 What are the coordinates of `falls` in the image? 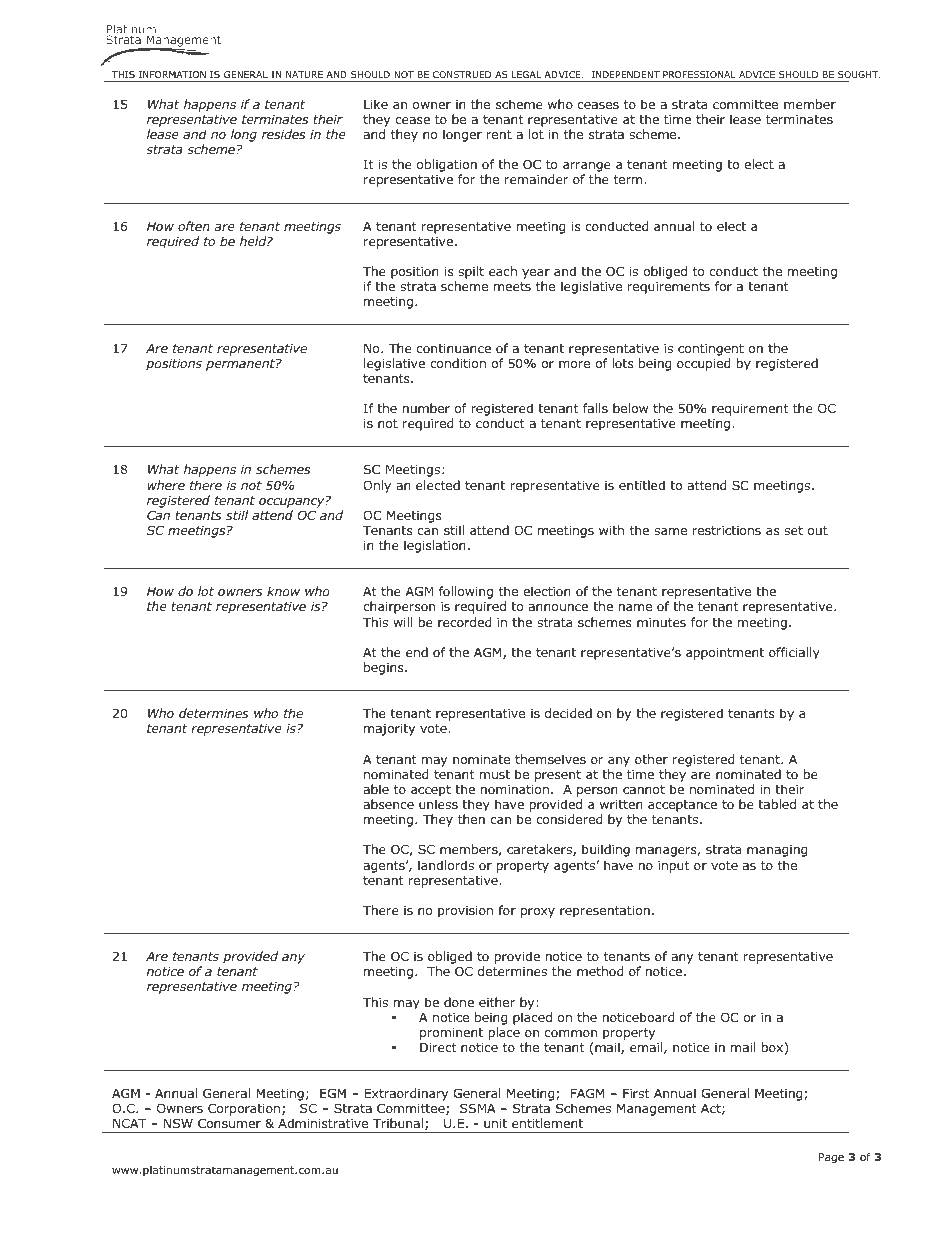 It's located at (595, 408).
